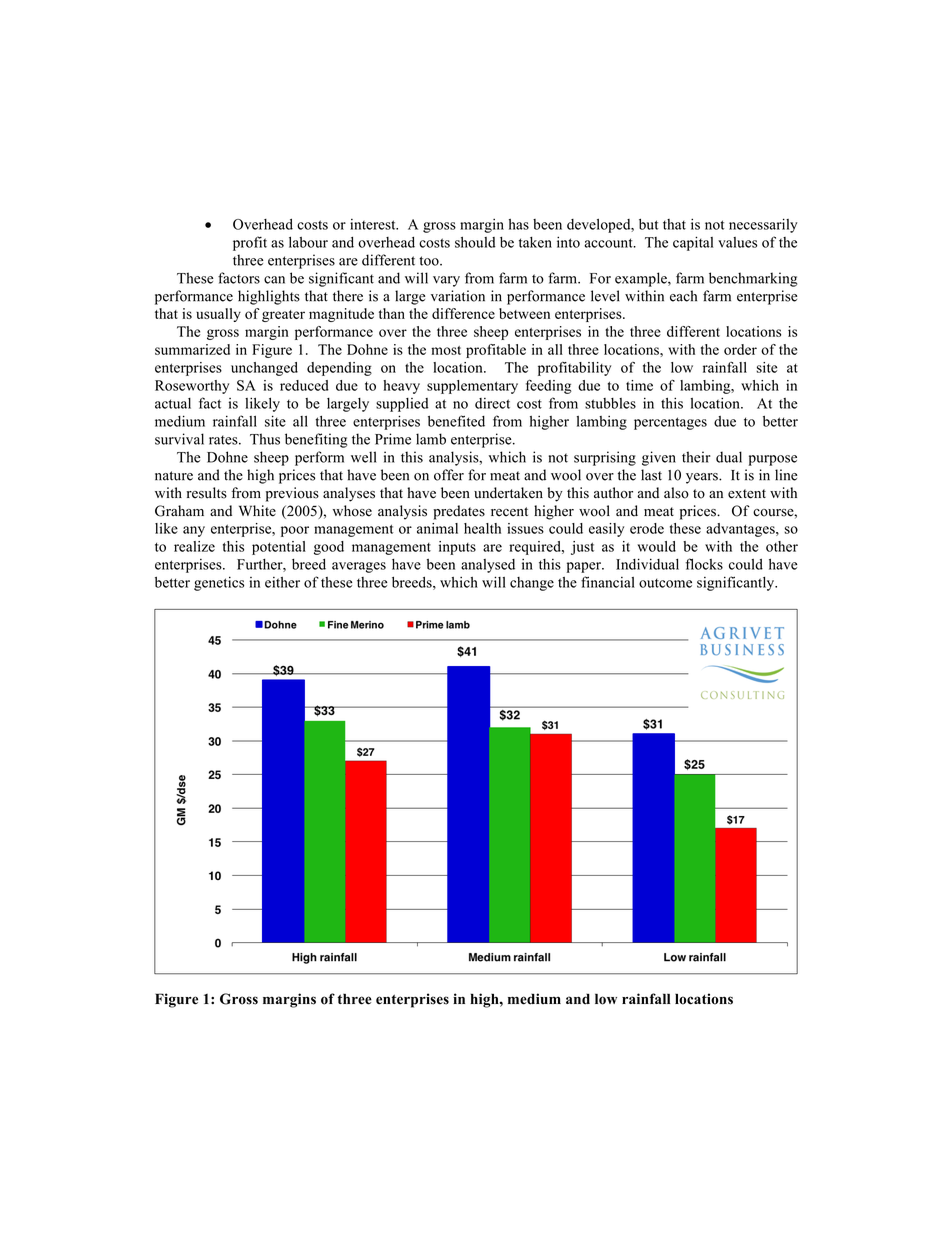  I want to click on usually, so click(218, 315).
